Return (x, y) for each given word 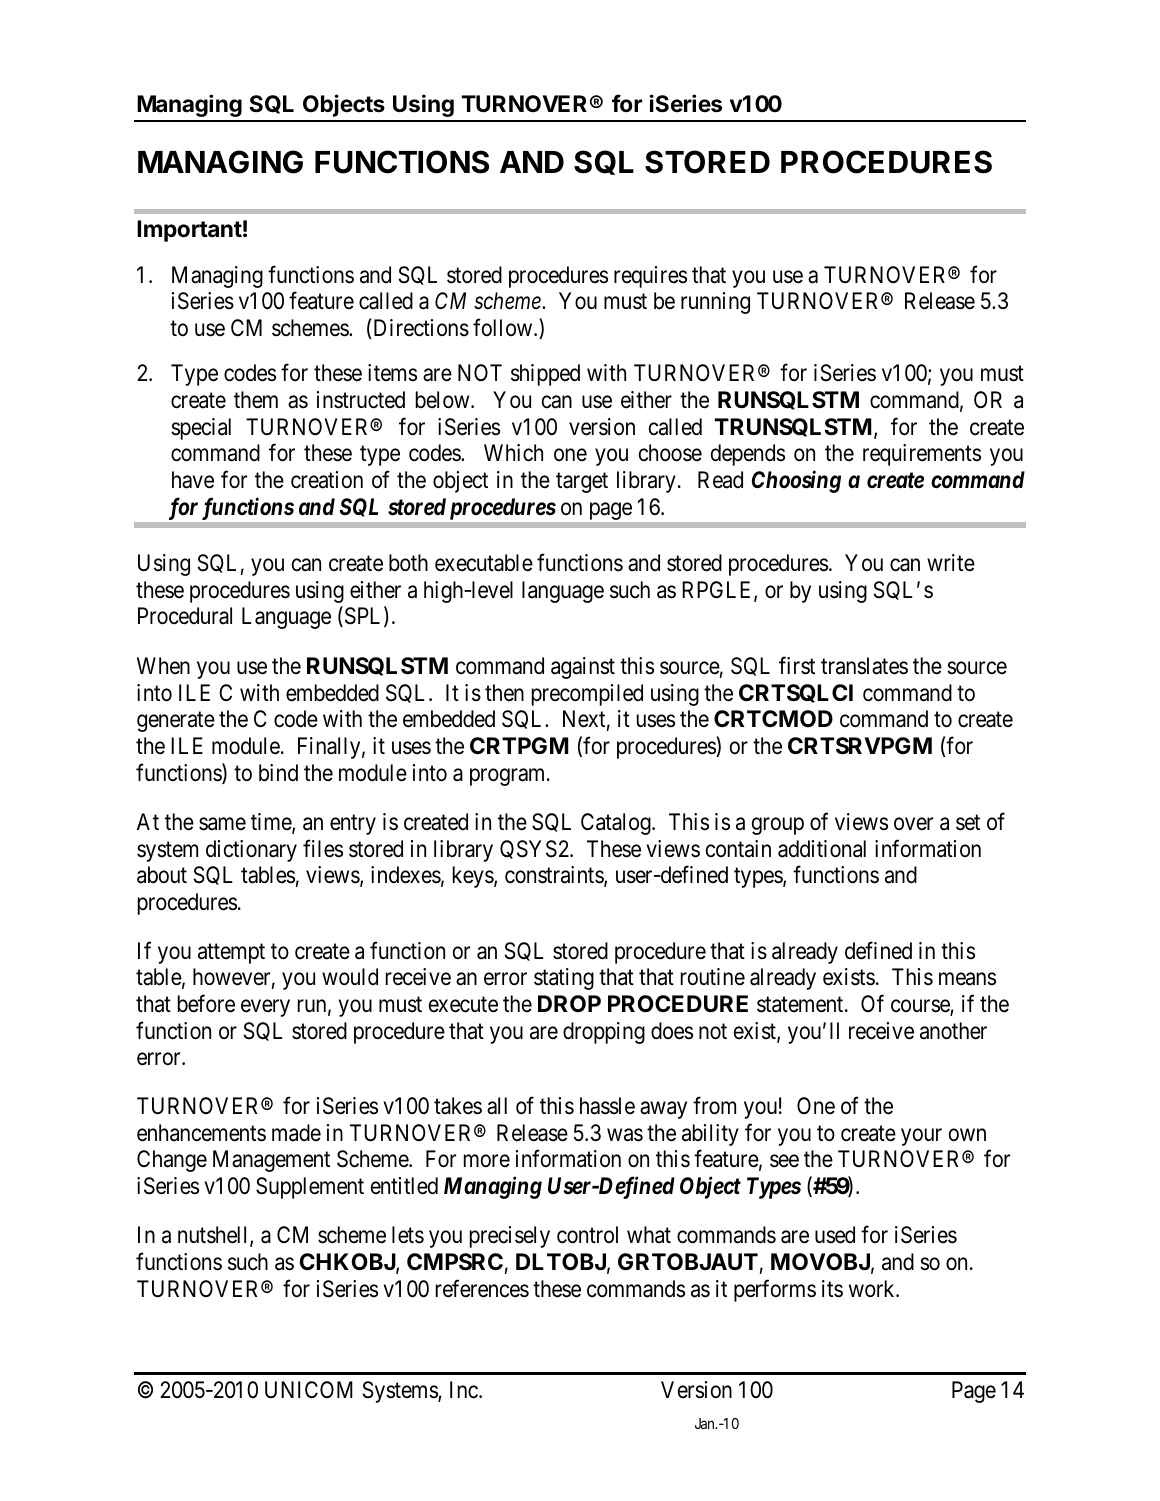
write (951, 563)
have (193, 480)
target (582, 483)
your (921, 1137)
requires (650, 277)
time (272, 823)
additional (822, 849)
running (715, 303)
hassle (607, 1106)
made (296, 1133)
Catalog (617, 824)
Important (189, 231)
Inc (465, 1390)
